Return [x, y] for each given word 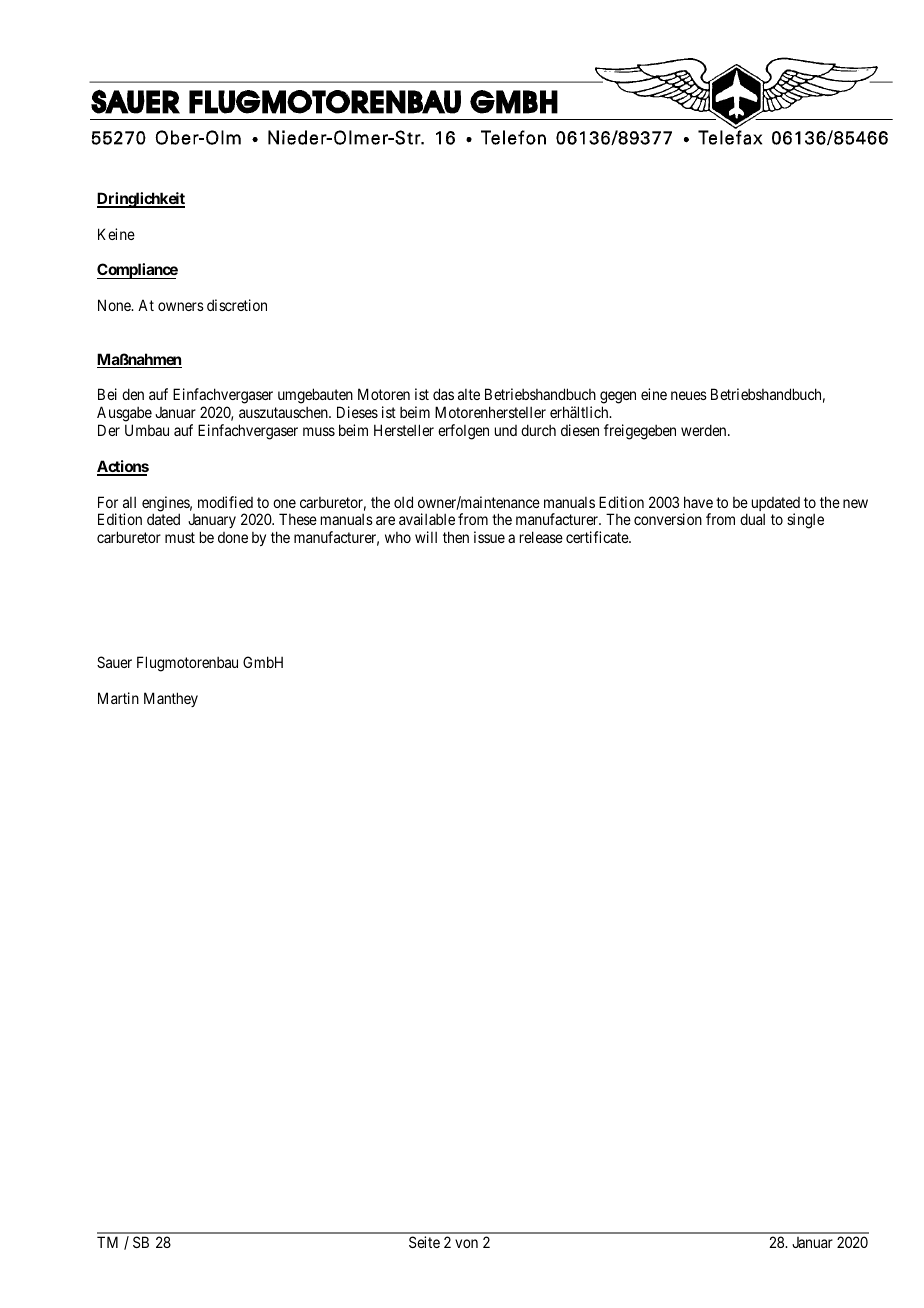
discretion [237, 305]
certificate [598, 537]
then [456, 537]
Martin [118, 698]
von [466, 1243]
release [541, 537]
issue [489, 537]
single [805, 521]
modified [225, 502]
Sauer [114, 662]
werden [705, 430]
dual [752, 519]
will [426, 537]
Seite [424, 1242]
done [233, 537]
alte [469, 394]
